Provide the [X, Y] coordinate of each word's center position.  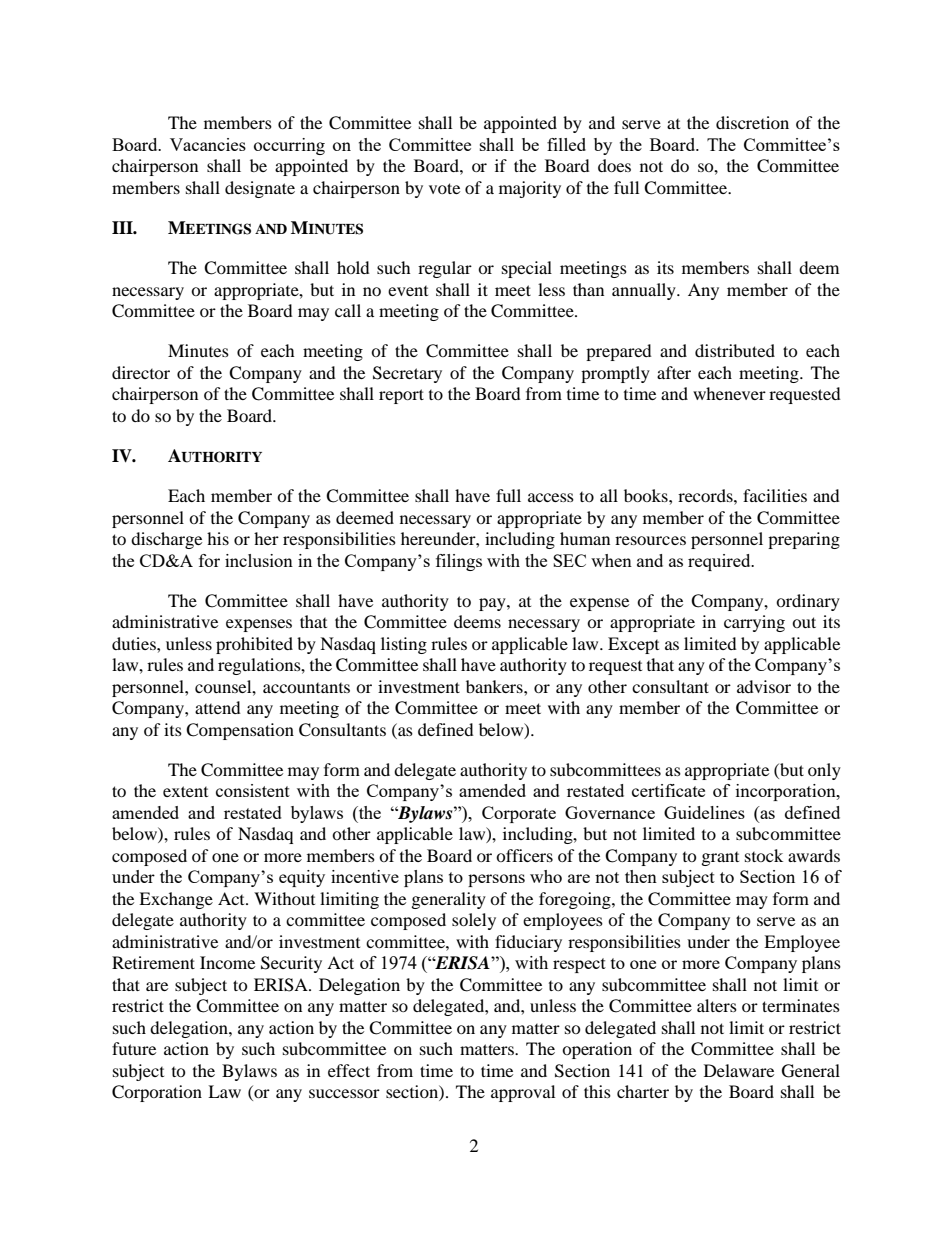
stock [764, 855]
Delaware [739, 1070]
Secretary [407, 374]
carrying [754, 623]
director [141, 372]
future [134, 1048]
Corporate [519, 814]
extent [185, 791]
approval [523, 1093]
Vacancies [208, 144]
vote [444, 188]
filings [459, 562]
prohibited [254, 645]
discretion [752, 122]
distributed [735, 350]
